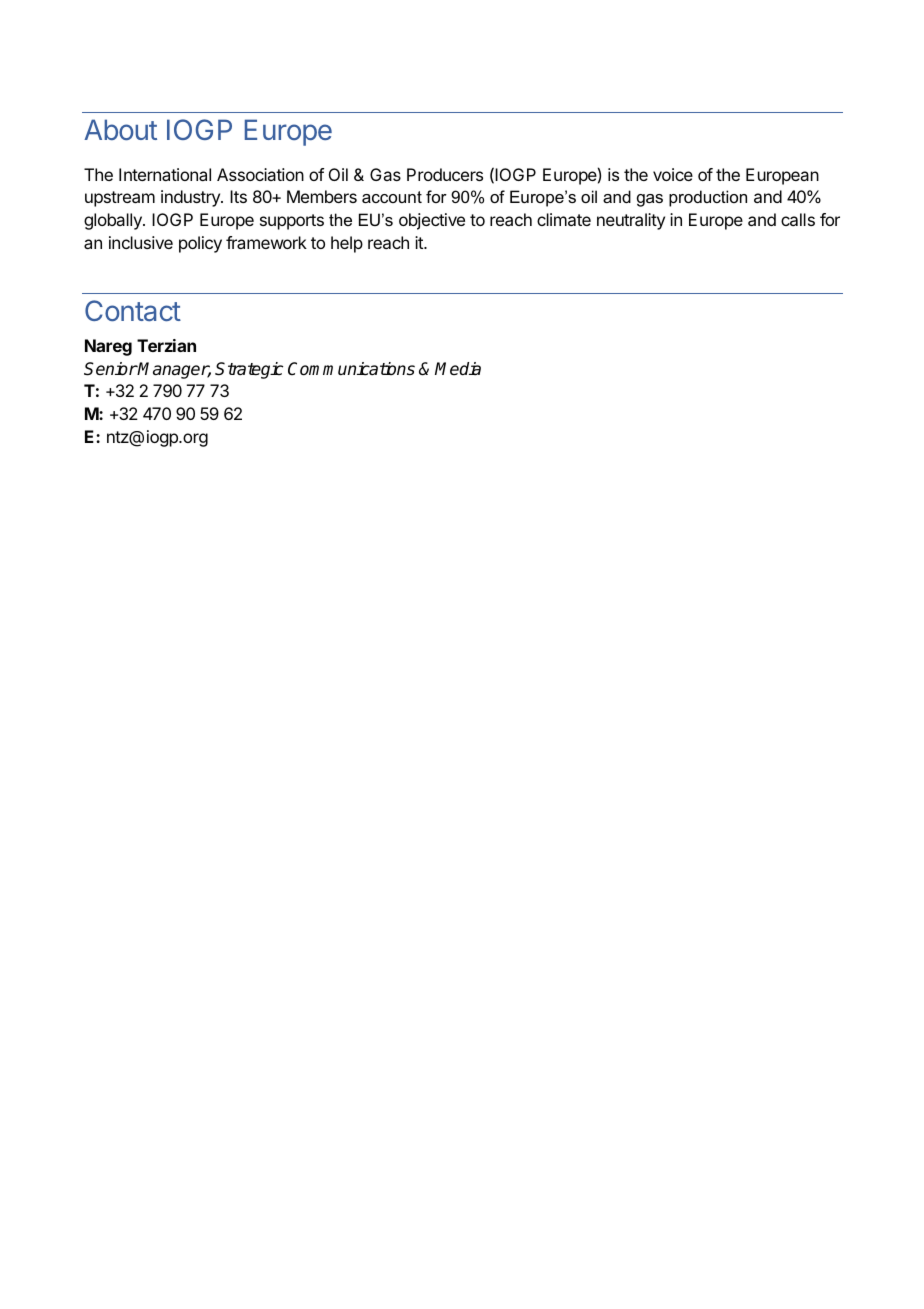 This screenshot has width=924, height=1309. I want to click on Producers, so click(445, 174).
